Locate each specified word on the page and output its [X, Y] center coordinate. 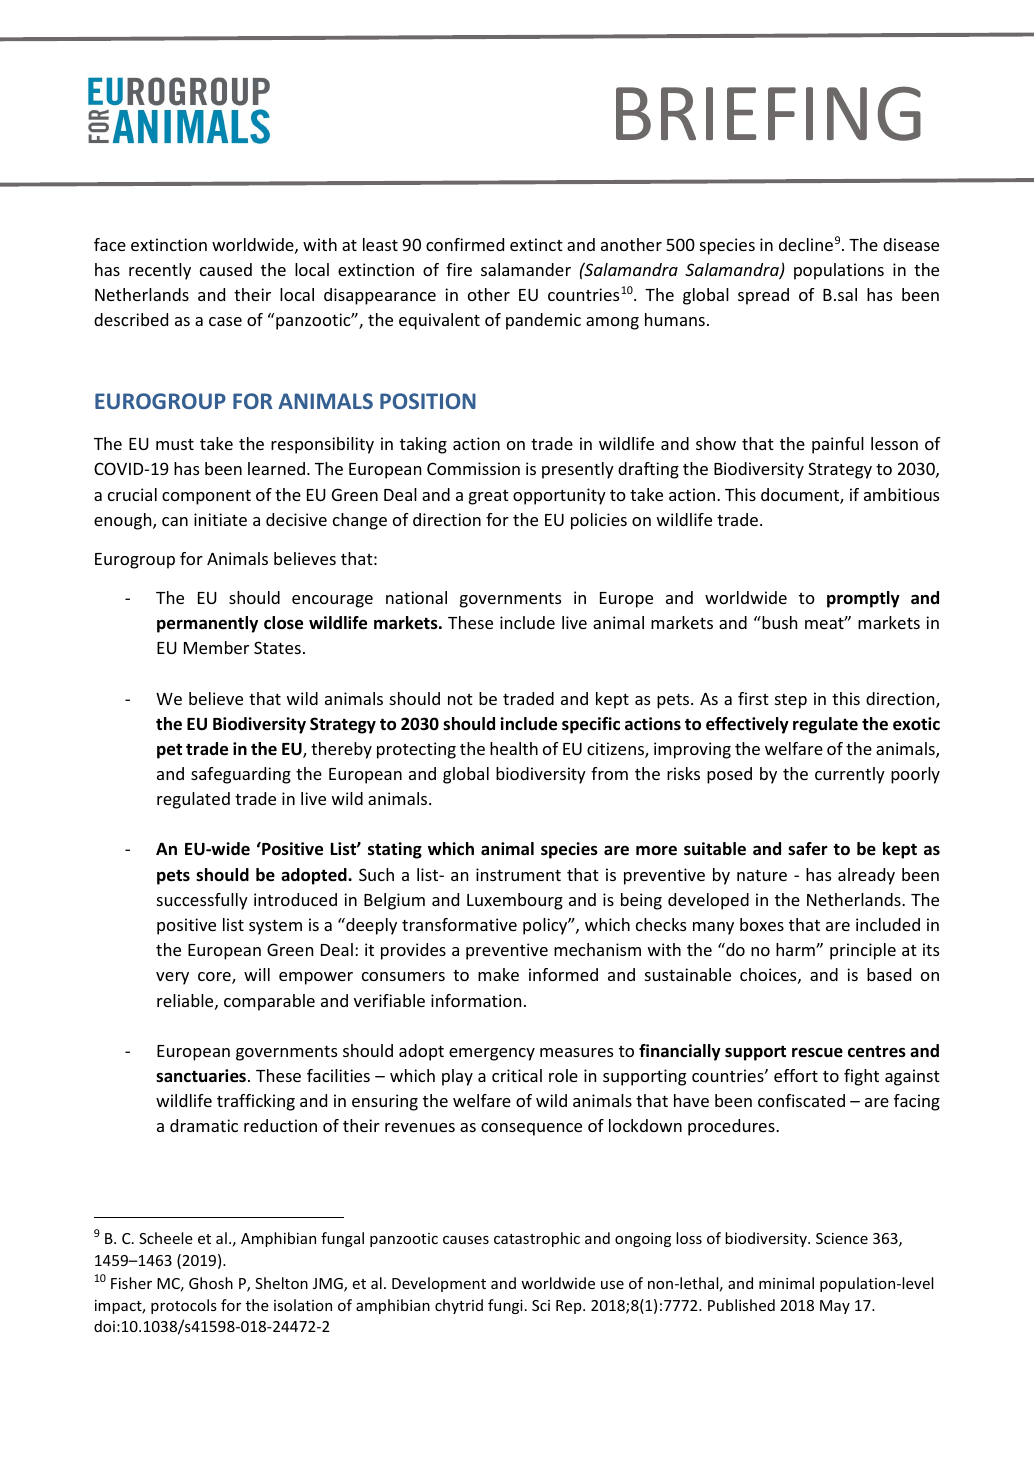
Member [216, 647]
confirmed [465, 244]
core [215, 978]
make [498, 974]
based [889, 974]
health [514, 748]
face [110, 244]
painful [838, 445]
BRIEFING [768, 113]
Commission [473, 468]
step [791, 701]
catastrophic [537, 1239]
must [175, 444]
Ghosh [211, 1283]
